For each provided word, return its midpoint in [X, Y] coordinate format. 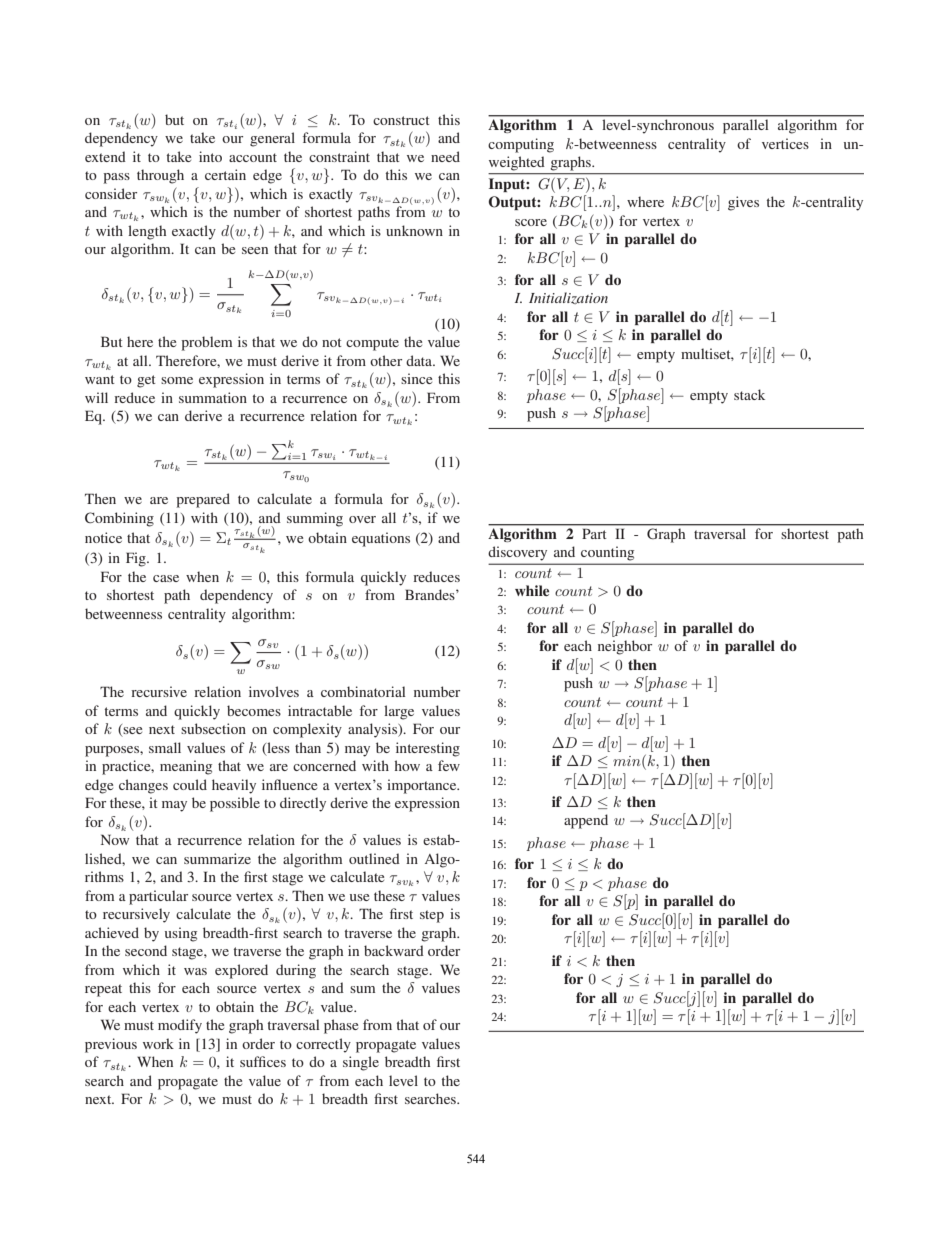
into [210, 156]
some [177, 380]
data [420, 360]
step [432, 916]
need [445, 156]
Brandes [431, 594]
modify [180, 1026]
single [361, 1063]
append [586, 821]
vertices [785, 143]
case [166, 578]
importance [423, 786]
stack [749, 394]
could [190, 784]
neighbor [625, 647]
